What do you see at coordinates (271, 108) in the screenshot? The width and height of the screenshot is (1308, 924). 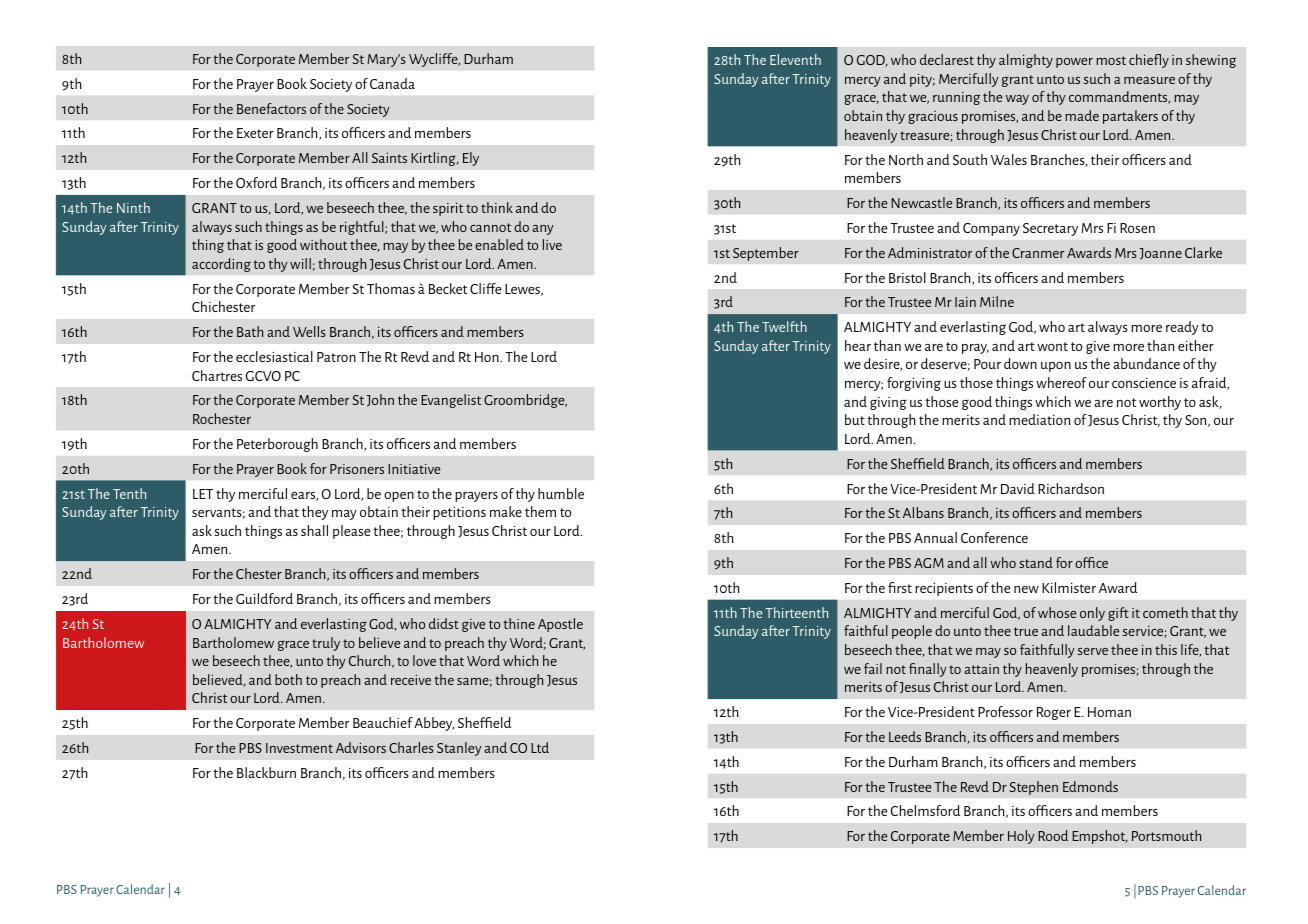 I see `Benefactors` at bounding box center [271, 108].
